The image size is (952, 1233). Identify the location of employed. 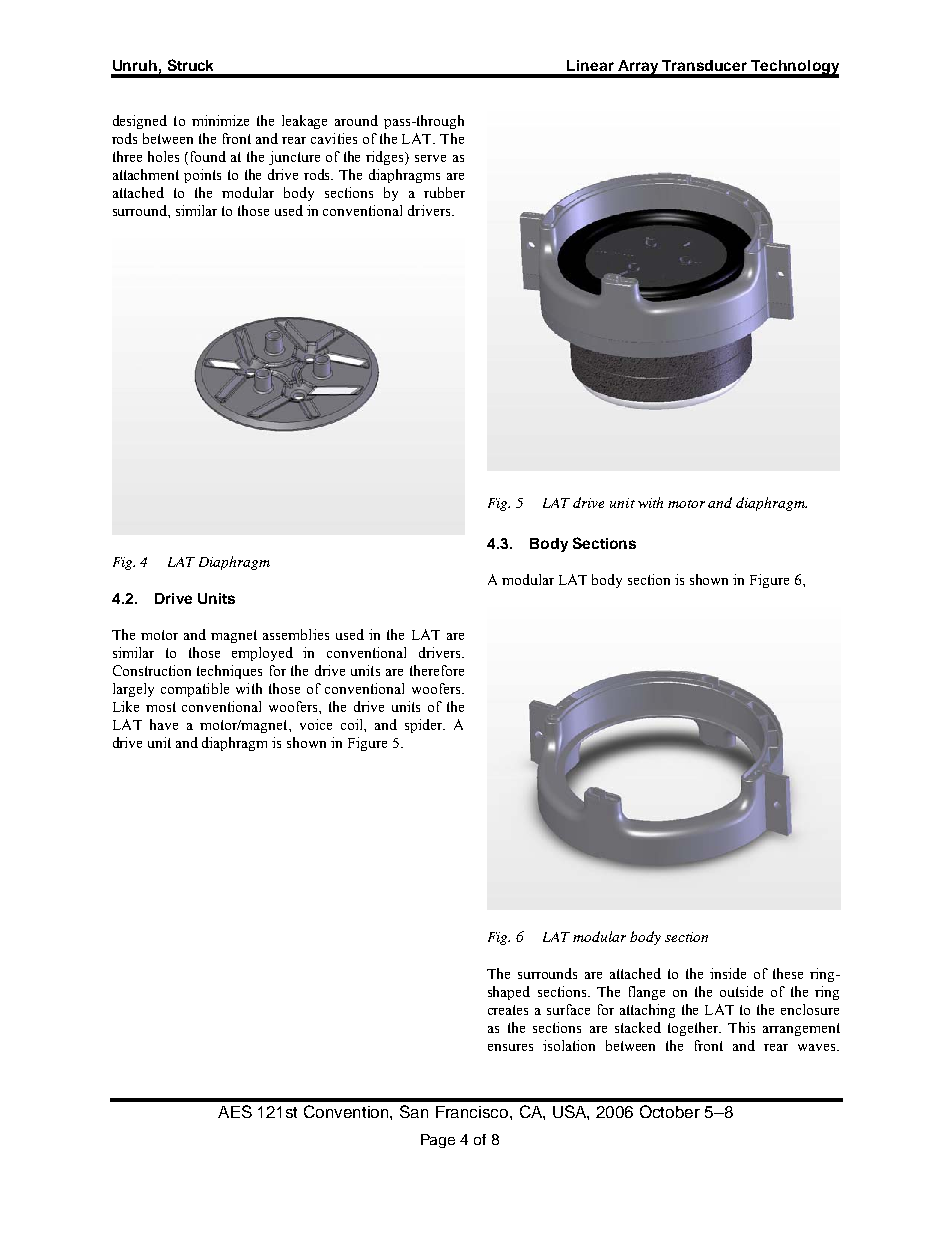
(262, 654).
